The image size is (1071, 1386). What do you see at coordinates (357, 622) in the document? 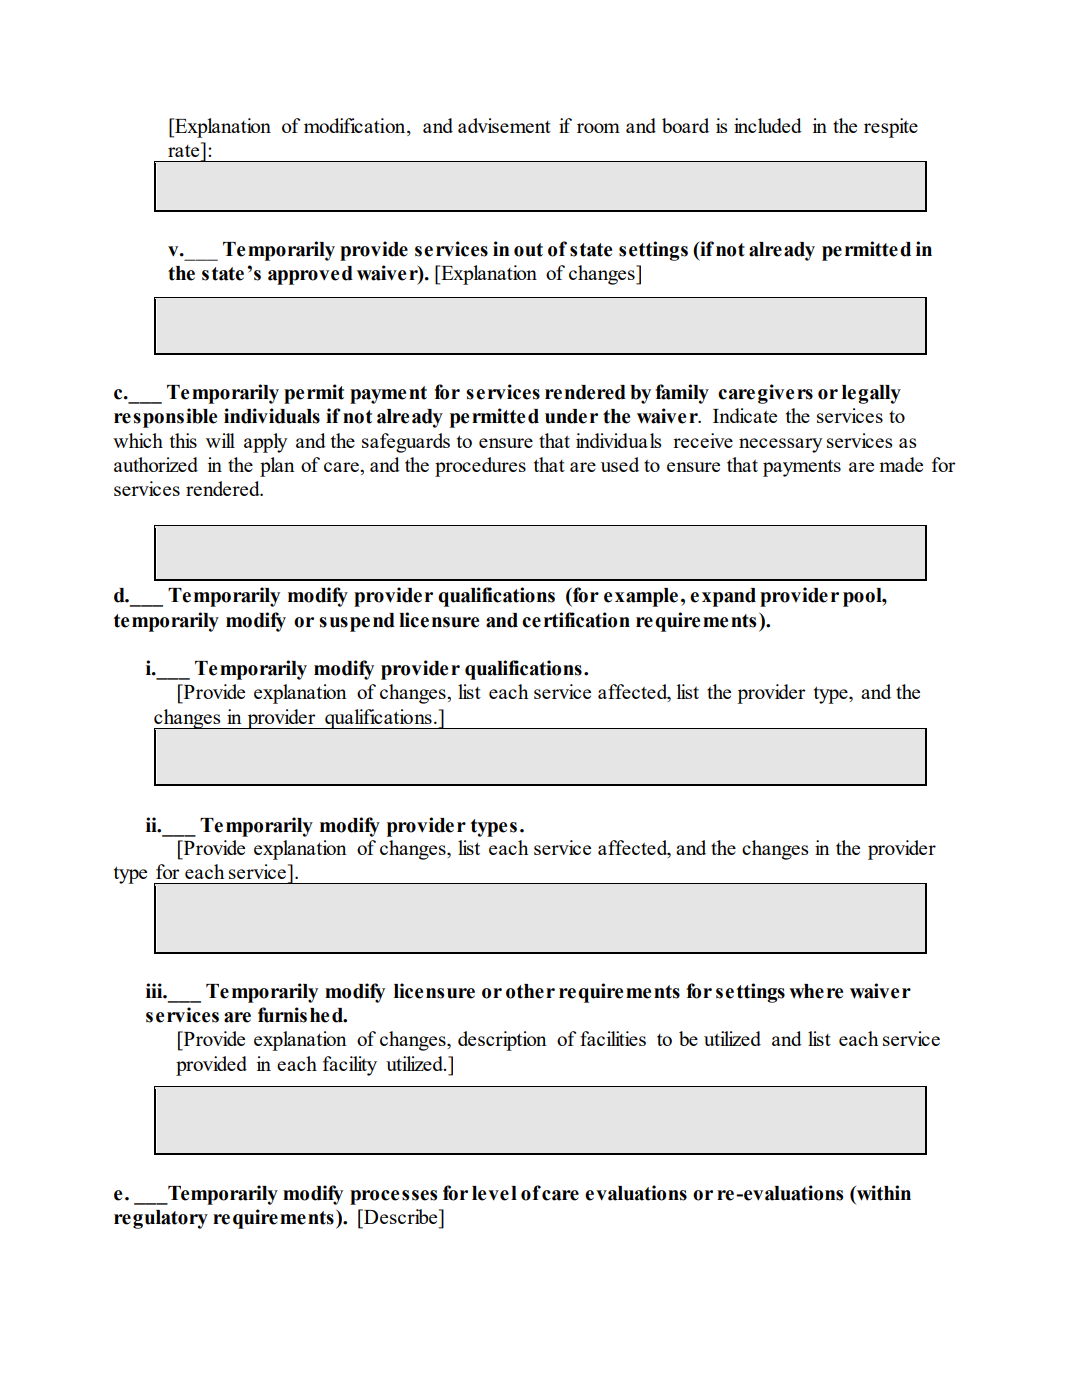
I see `suspend` at bounding box center [357, 622].
